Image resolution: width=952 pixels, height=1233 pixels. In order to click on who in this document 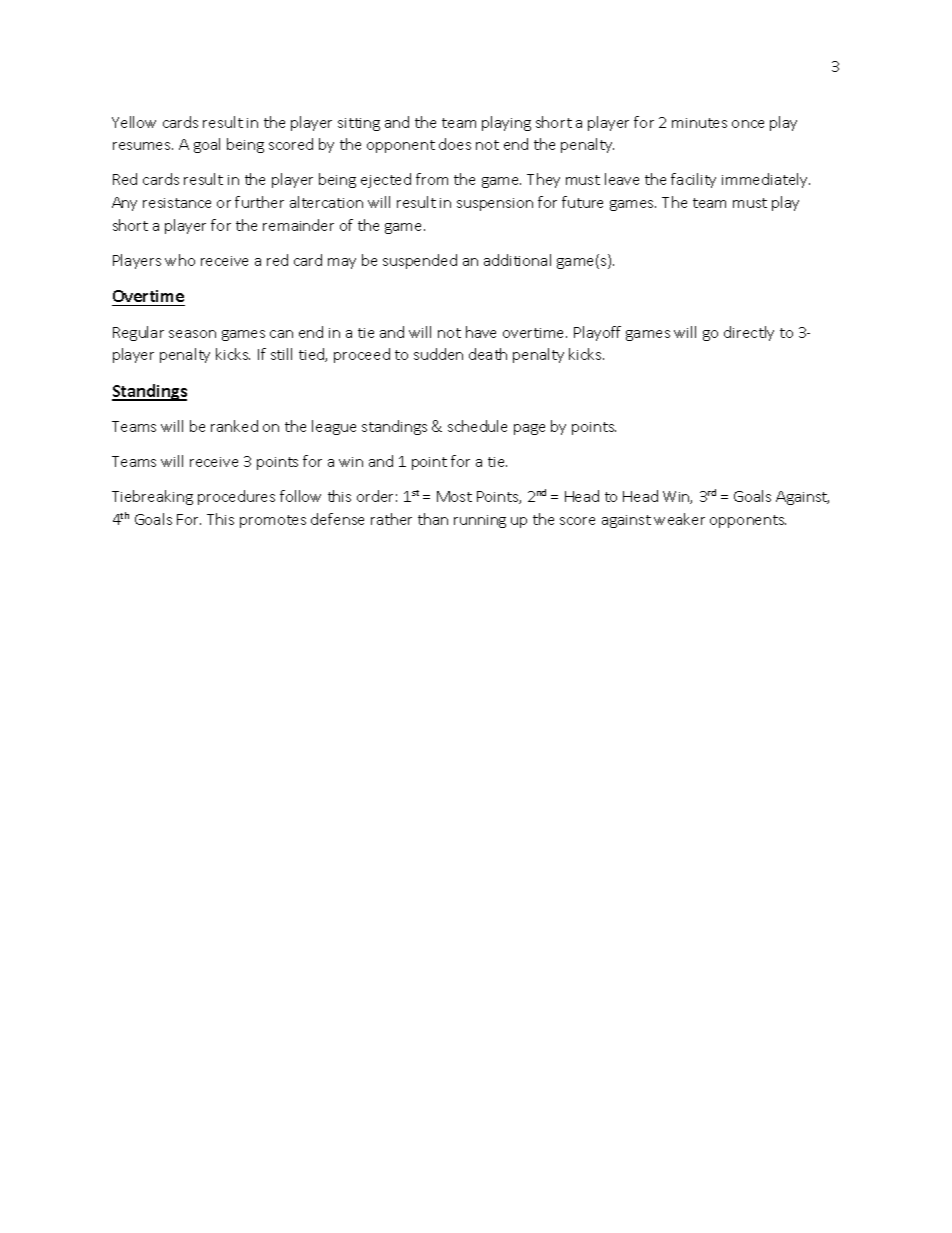, I will do `click(180, 260)`.
